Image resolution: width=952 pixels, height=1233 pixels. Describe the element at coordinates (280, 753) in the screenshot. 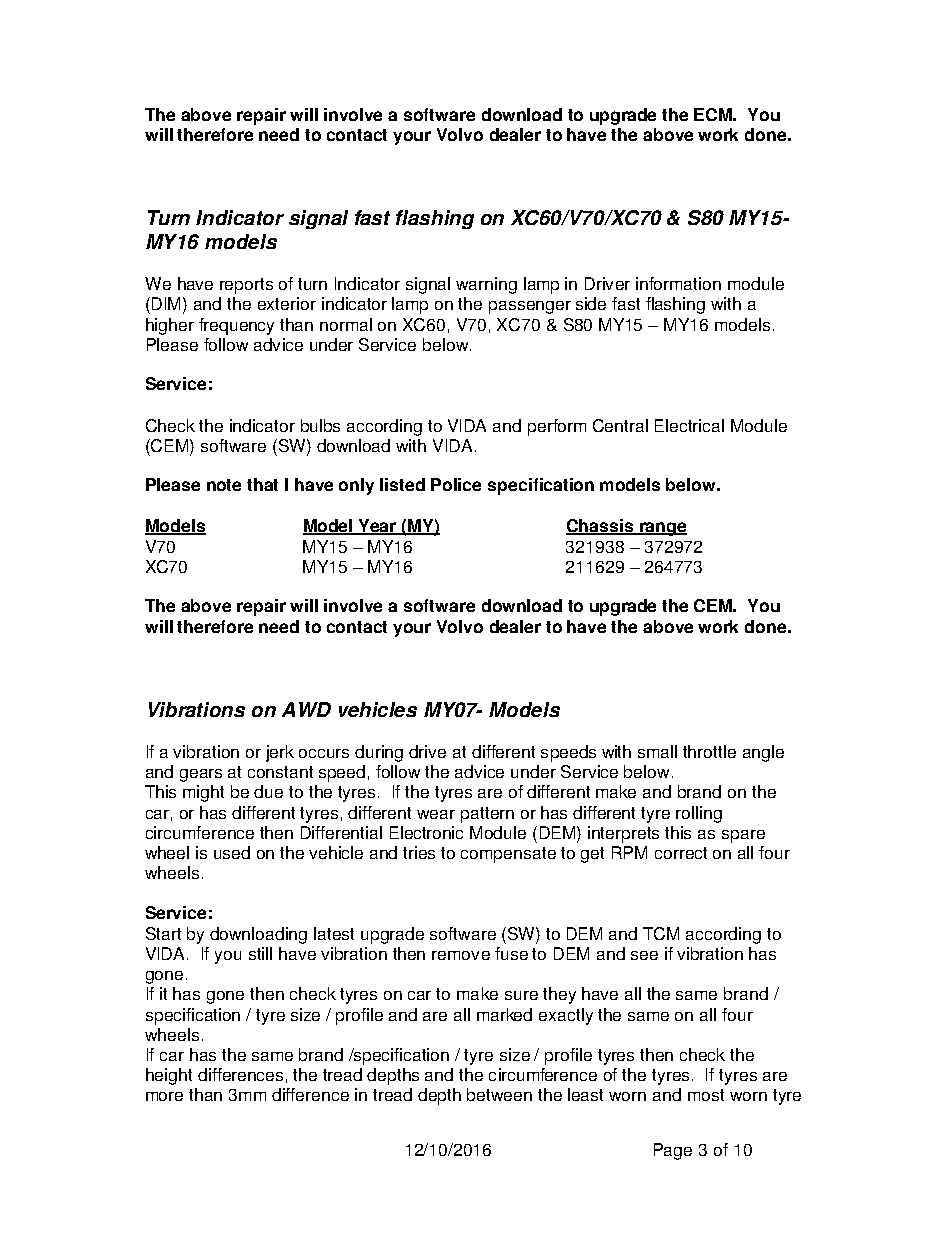

I see `jerk` at that location.
